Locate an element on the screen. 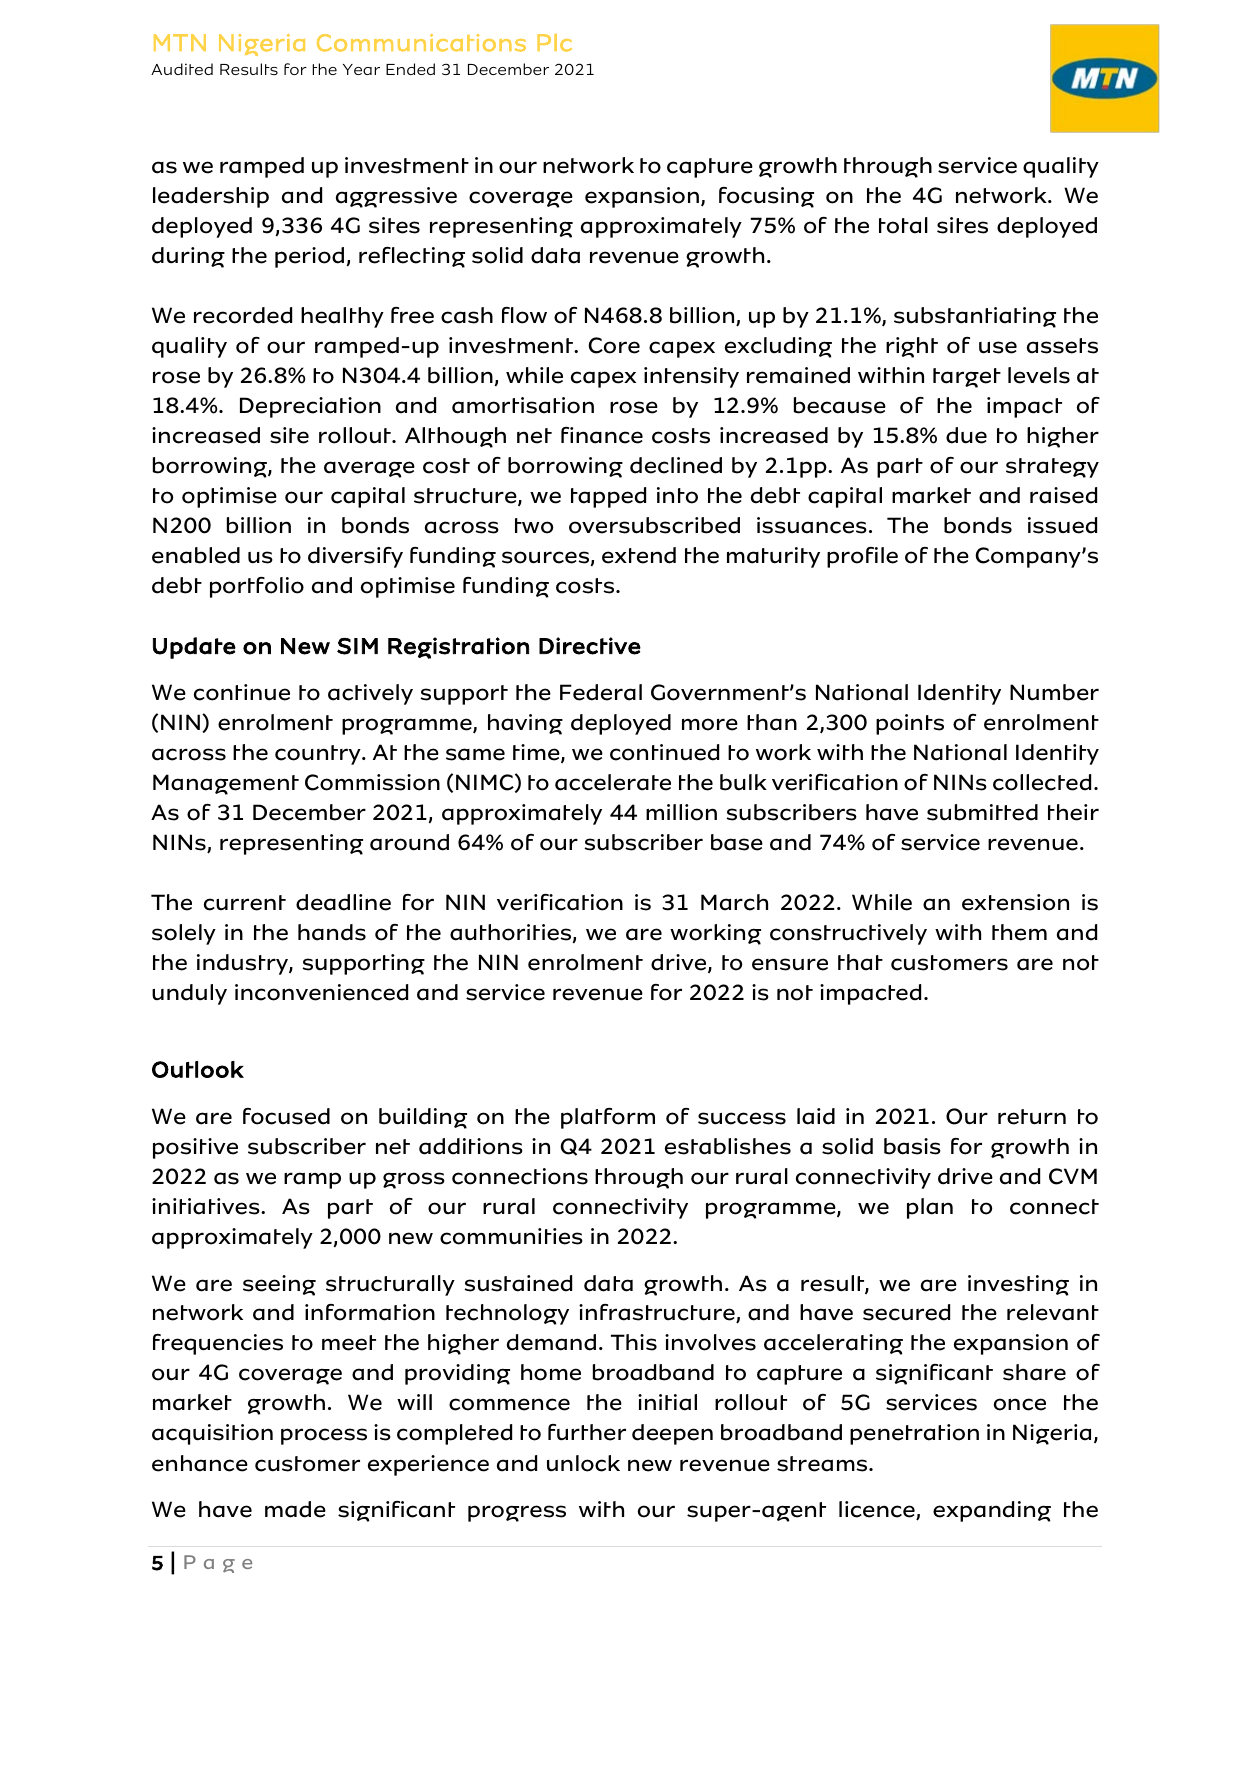 The height and width of the screenshot is (1767, 1250). target is located at coordinates (967, 378).
